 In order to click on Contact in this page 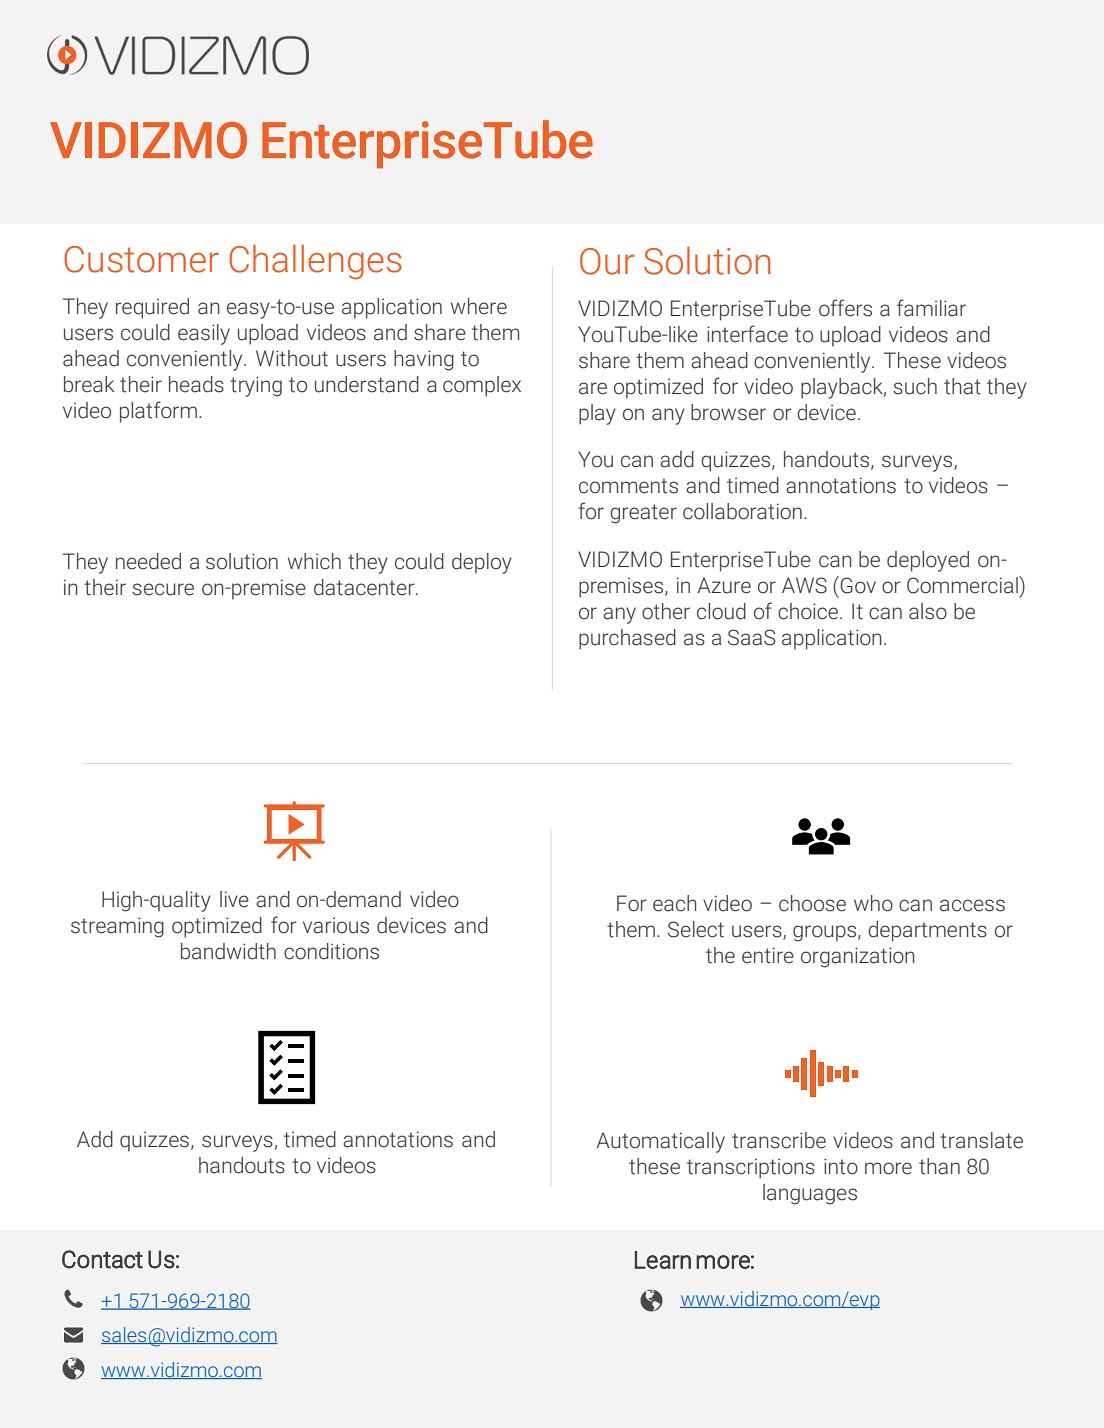, I will do `click(102, 1259)`.
